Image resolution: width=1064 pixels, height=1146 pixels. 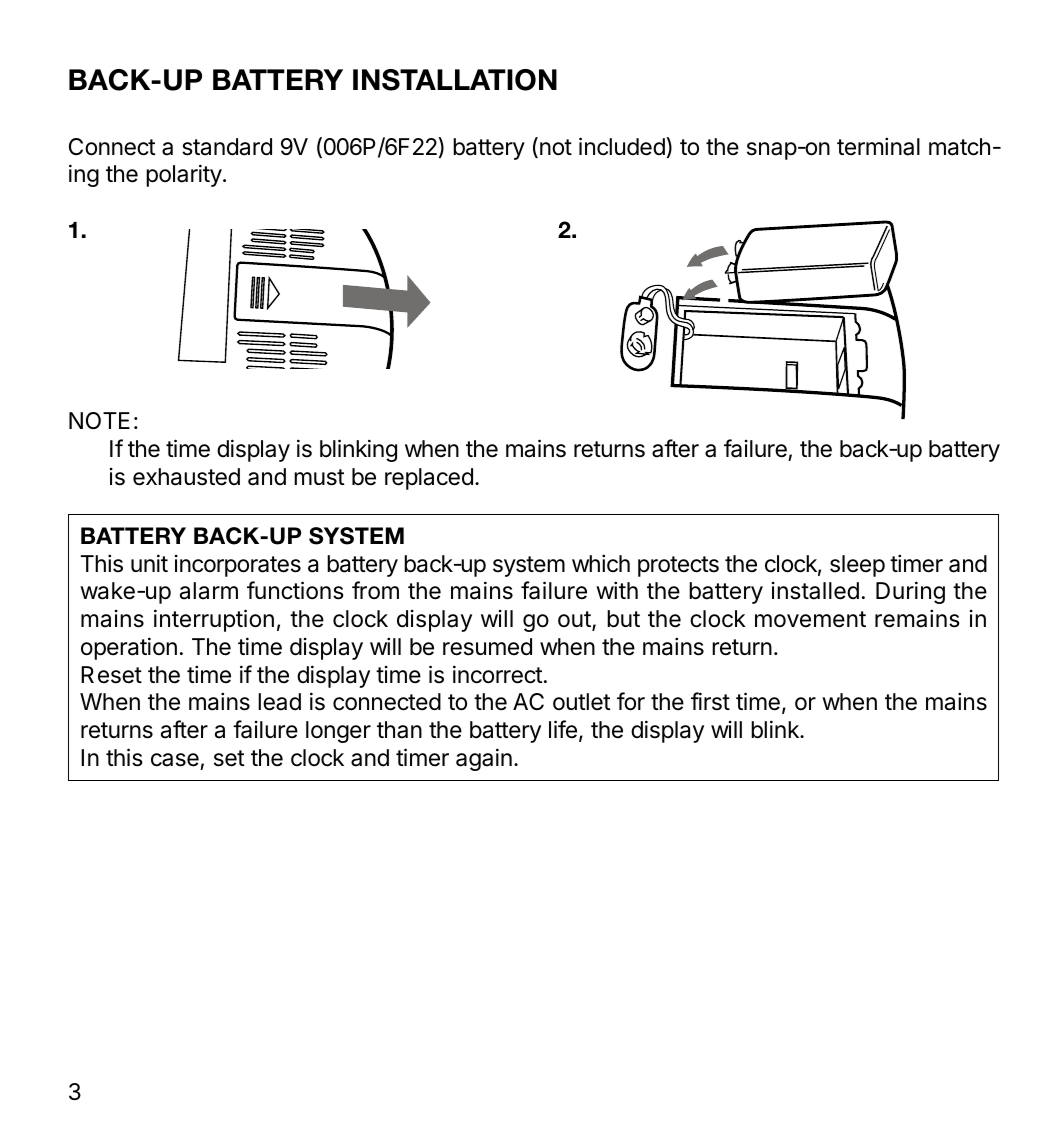 I want to click on which, so click(x=601, y=563).
